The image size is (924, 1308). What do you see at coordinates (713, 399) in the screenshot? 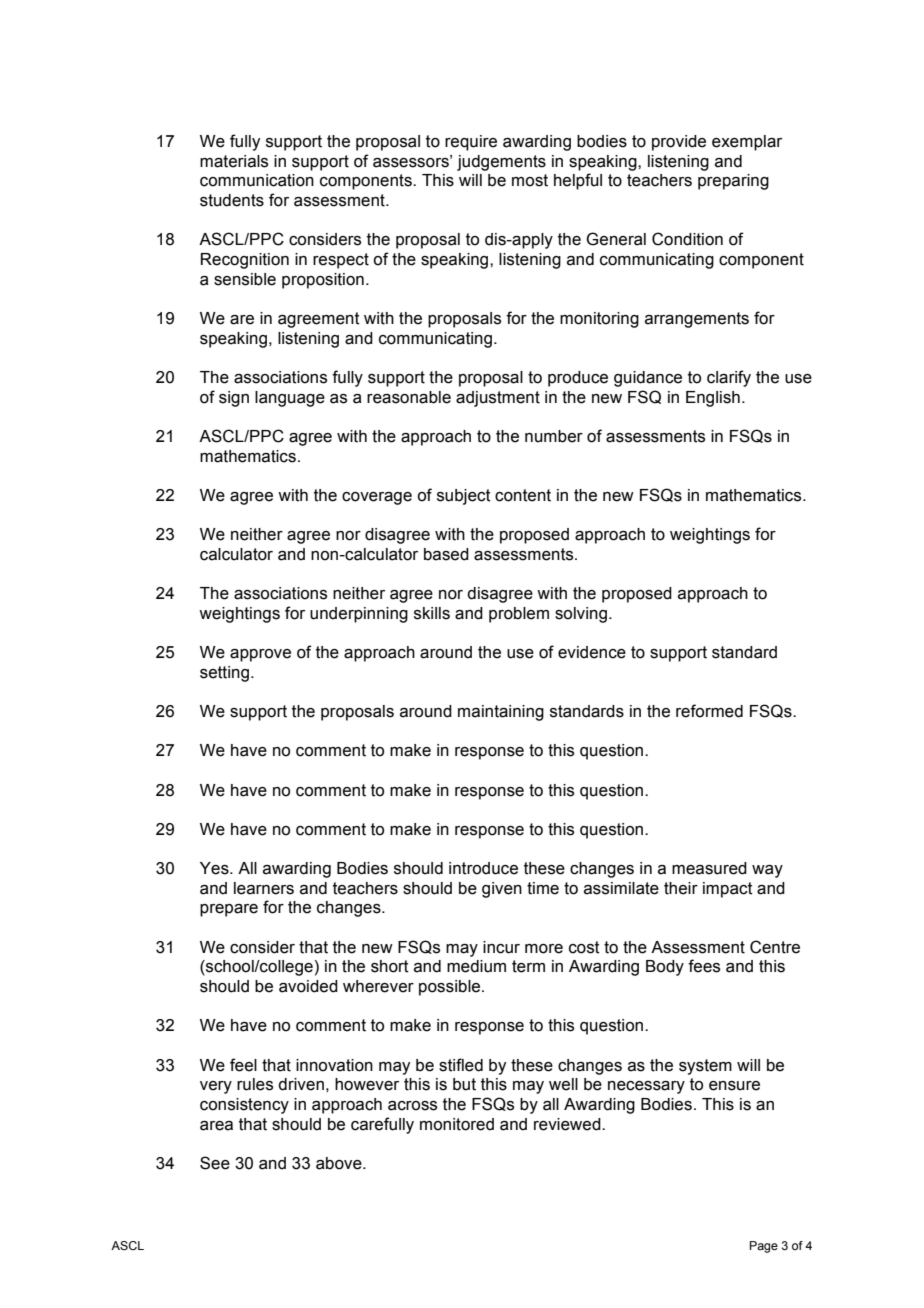
I see `English` at bounding box center [713, 399].
